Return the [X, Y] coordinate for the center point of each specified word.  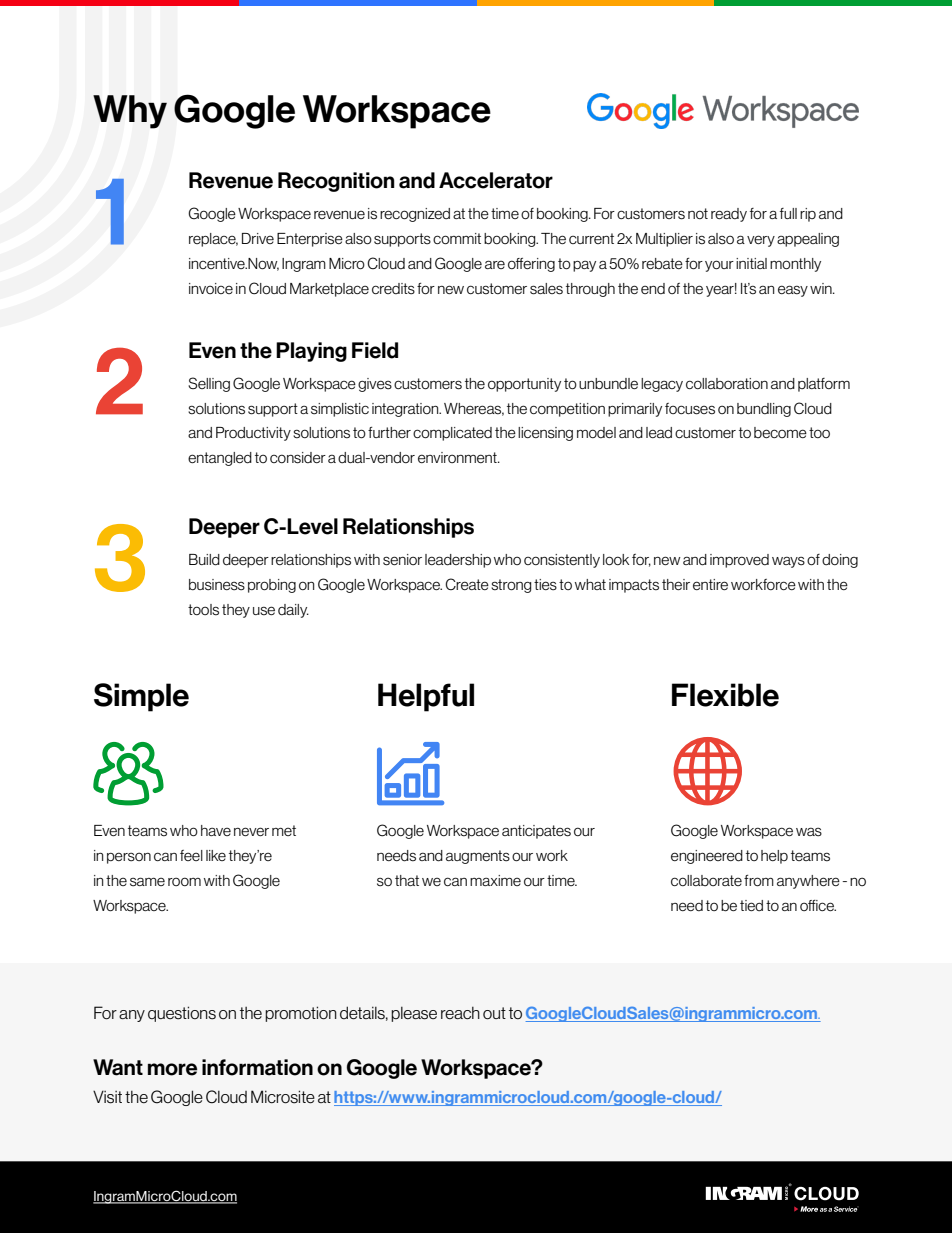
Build [204, 560]
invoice [211, 288]
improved [739, 561]
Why [130, 112]
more [172, 1069]
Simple [141, 697]
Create [467, 584]
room [184, 881]
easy [793, 291]
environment [458, 457]
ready [729, 215]
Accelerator [496, 180]
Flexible [725, 695]
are [495, 264]
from [759, 881]
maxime [495, 880]
